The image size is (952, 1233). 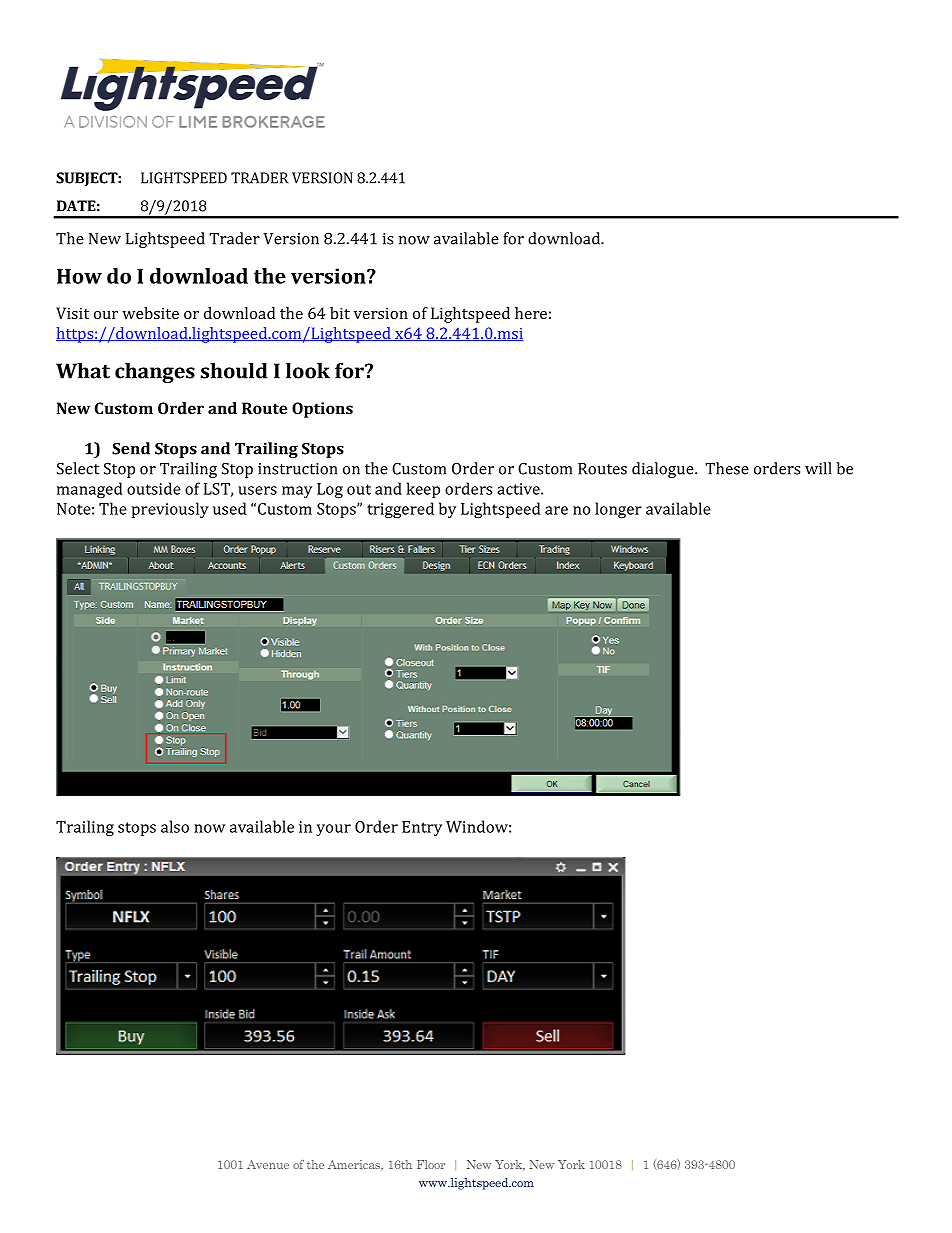 What do you see at coordinates (431, 1164) in the image?
I see `Floor` at bounding box center [431, 1164].
